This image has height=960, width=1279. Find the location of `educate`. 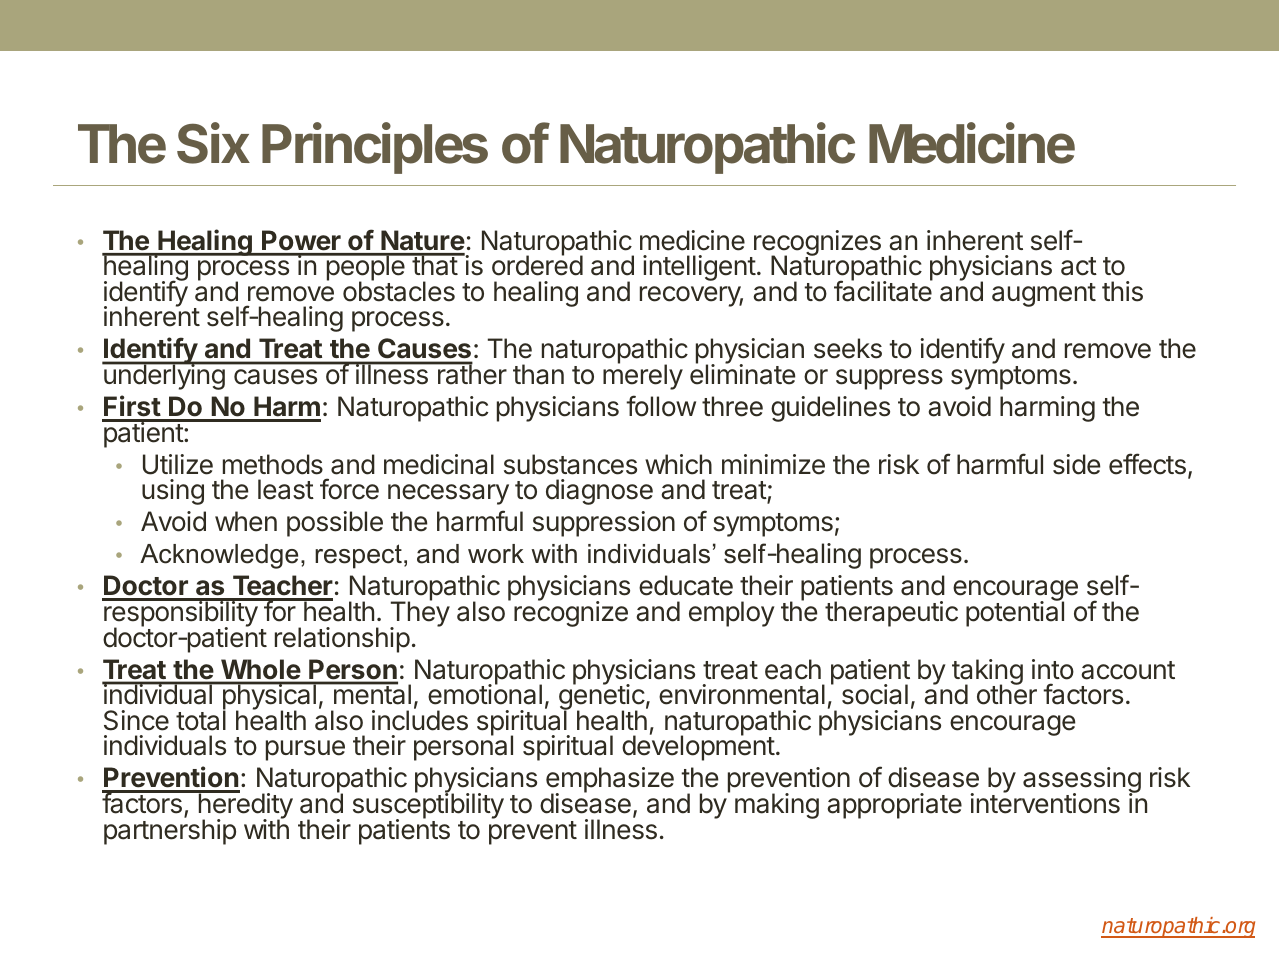

educate is located at coordinates (686, 585).
